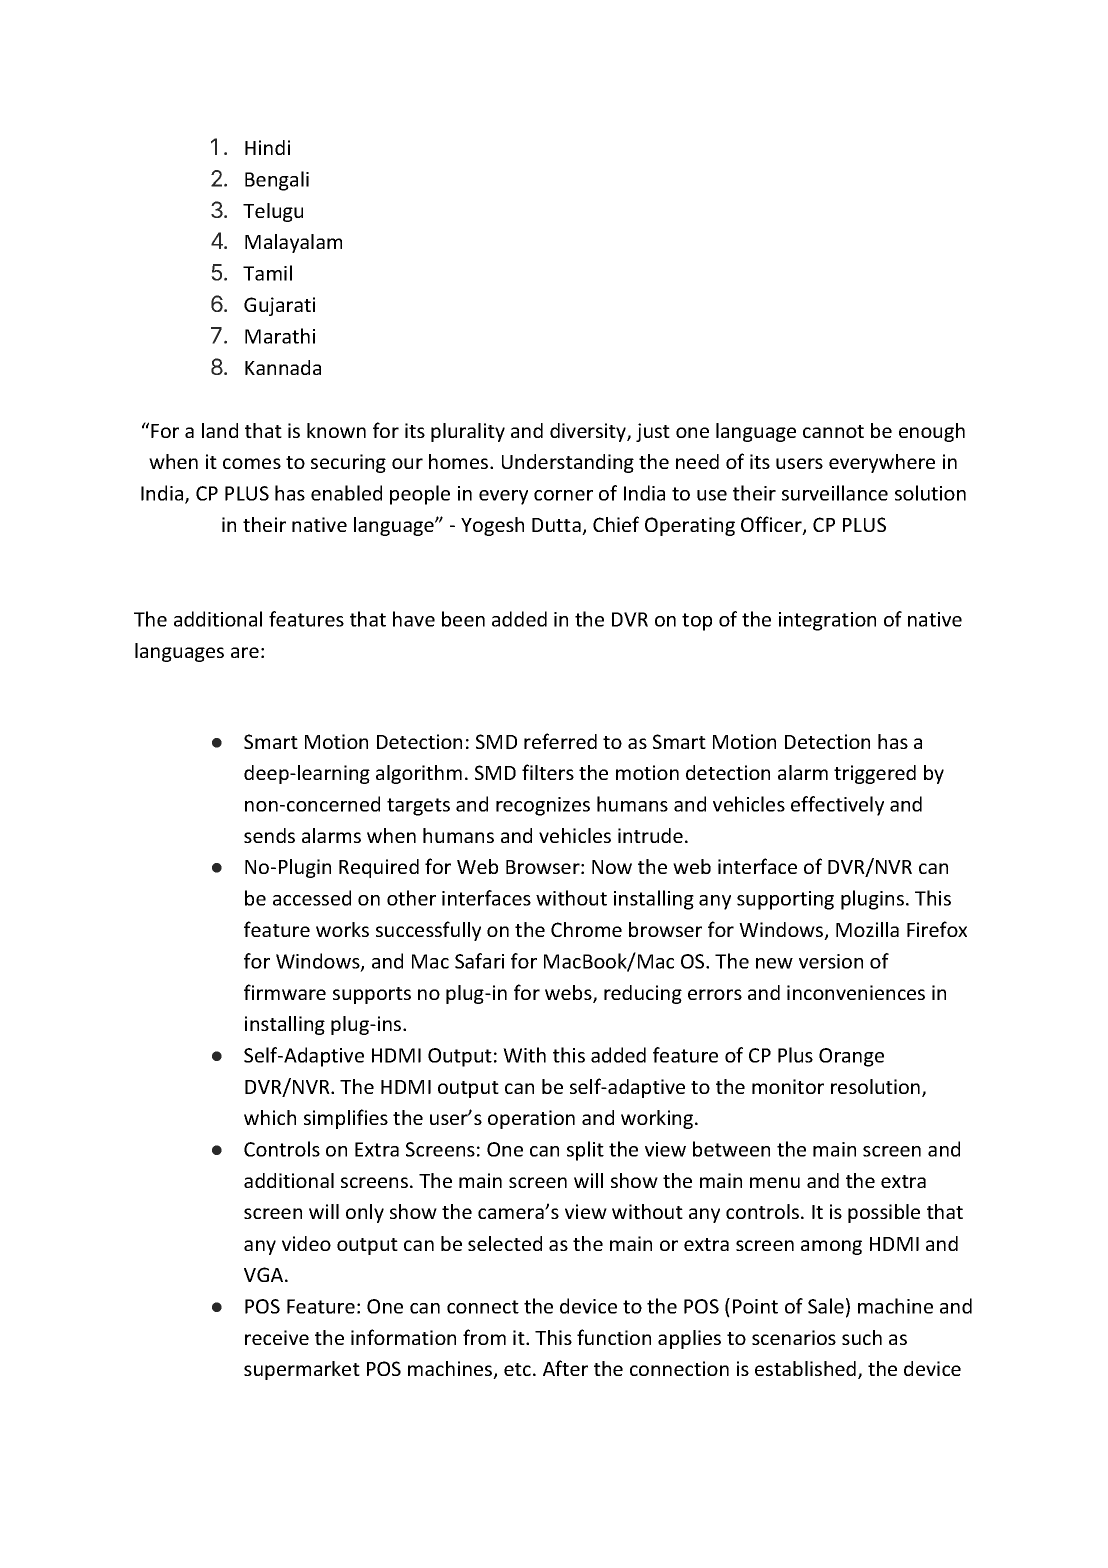 The image size is (1108, 1568). What do you see at coordinates (875, 774) in the screenshot?
I see `triggered` at bounding box center [875, 774].
